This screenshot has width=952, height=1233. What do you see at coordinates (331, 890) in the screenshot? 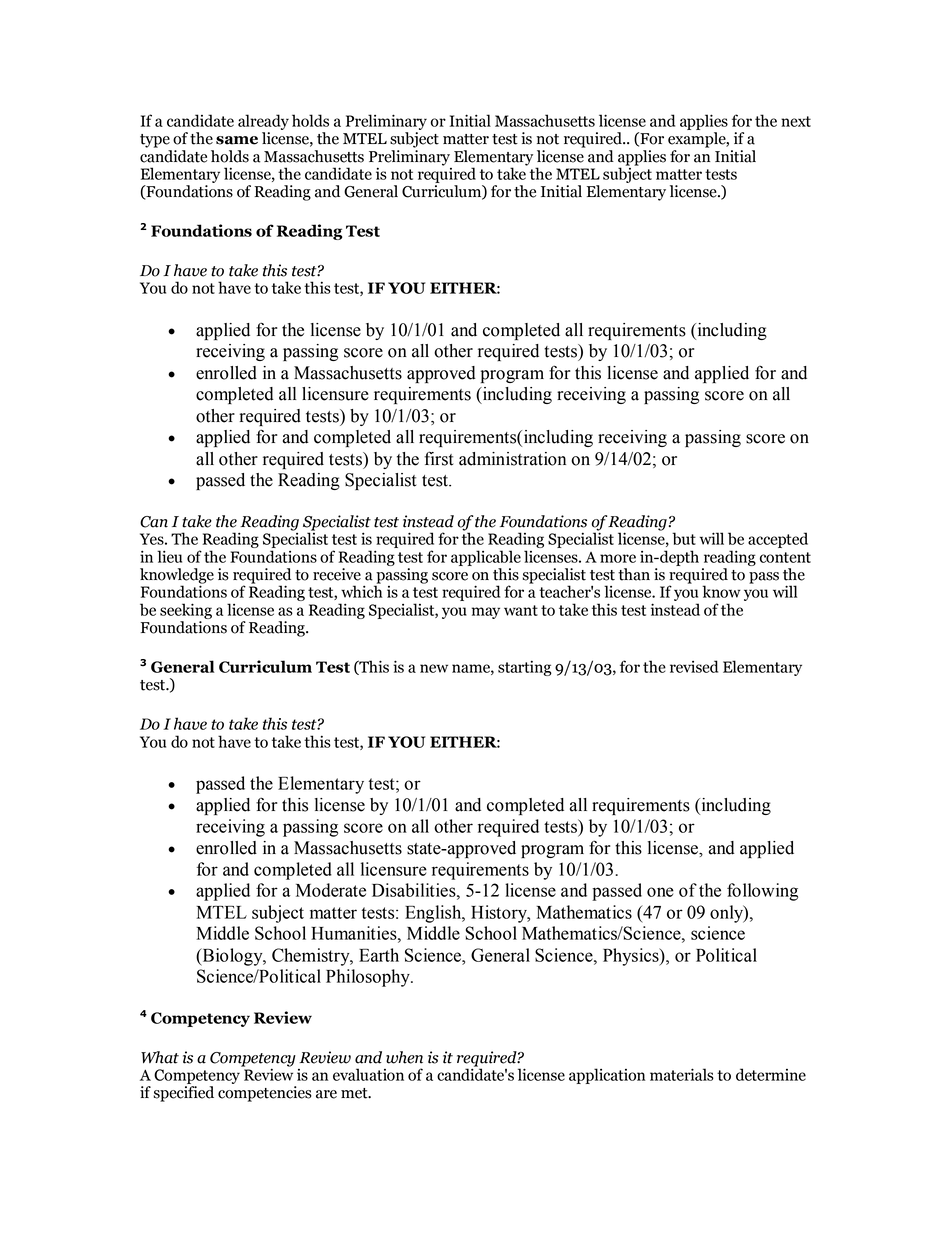
I see `Moderate` at bounding box center [331, 890].
